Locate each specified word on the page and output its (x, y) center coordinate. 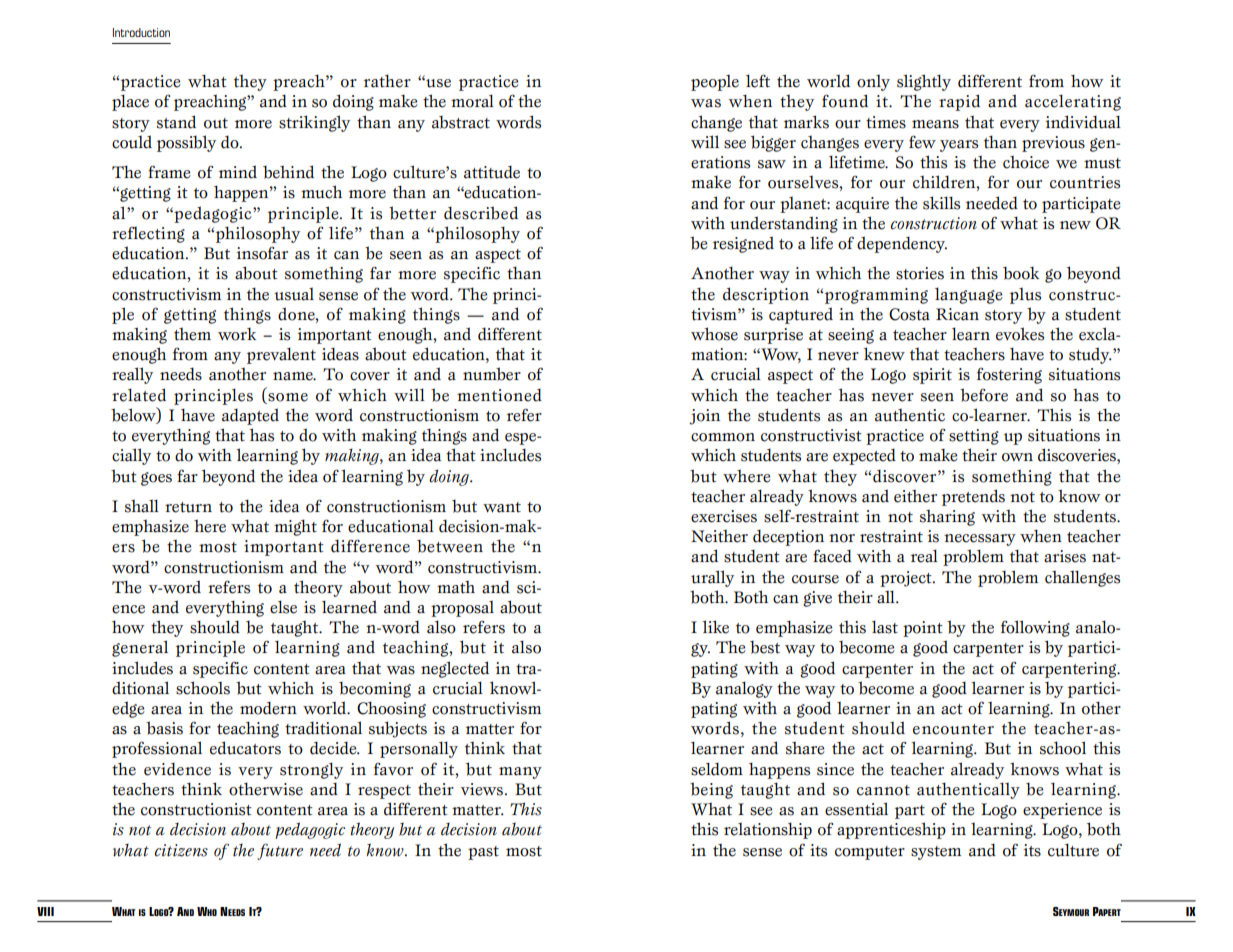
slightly (924, 82)
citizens (181, 850)
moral (472, 101)
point (923, 629)
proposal (462, 608)
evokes (1020, 334)
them (192, 334)
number (492, 374)
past (483, 853)
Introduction (141, 32)
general (140, 648)
